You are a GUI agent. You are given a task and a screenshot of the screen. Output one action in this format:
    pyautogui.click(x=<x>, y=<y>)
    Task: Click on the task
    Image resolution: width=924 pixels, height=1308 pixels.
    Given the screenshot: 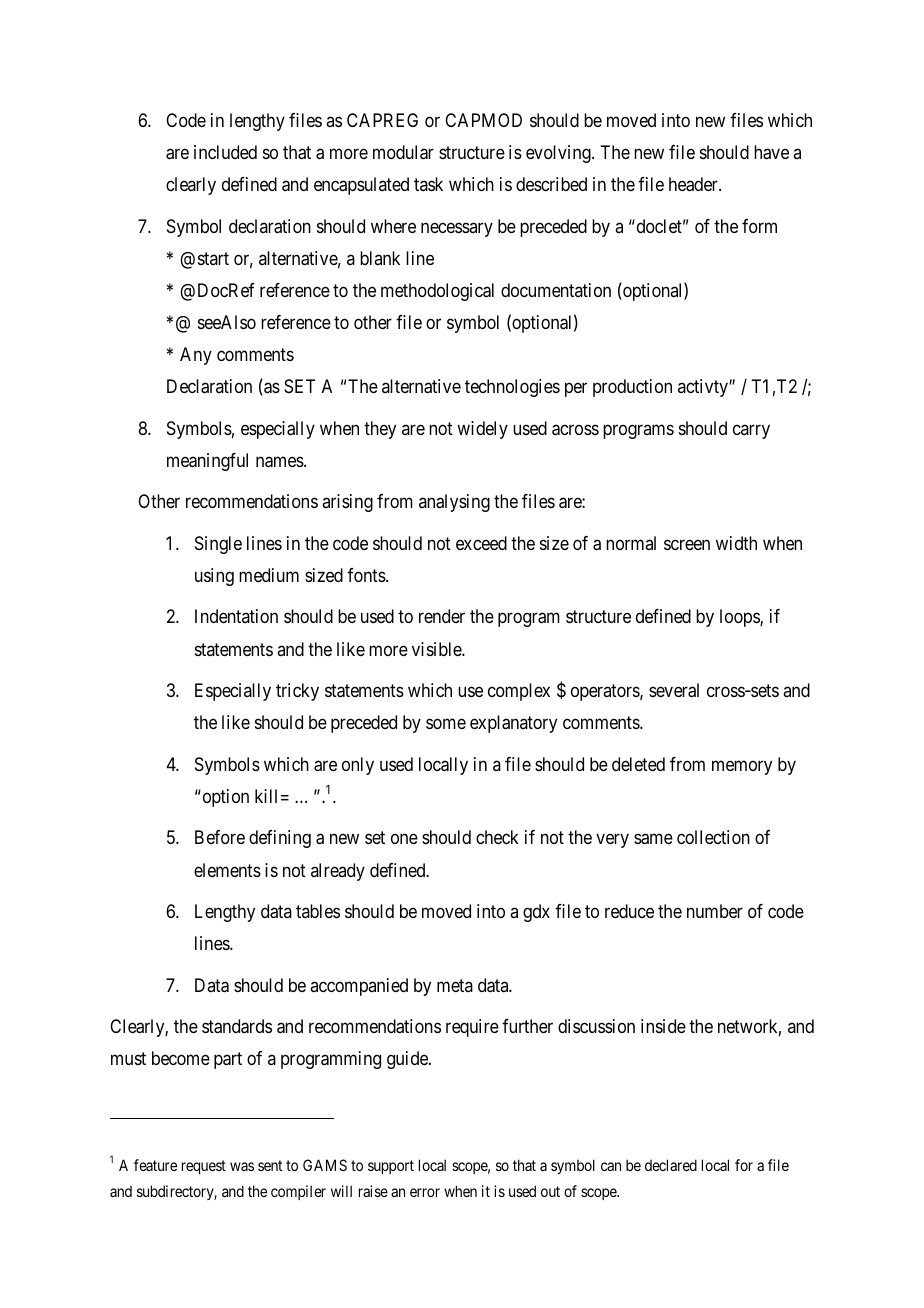 What is the action you would take?
    pyautogui.click(x=428, y=184)
